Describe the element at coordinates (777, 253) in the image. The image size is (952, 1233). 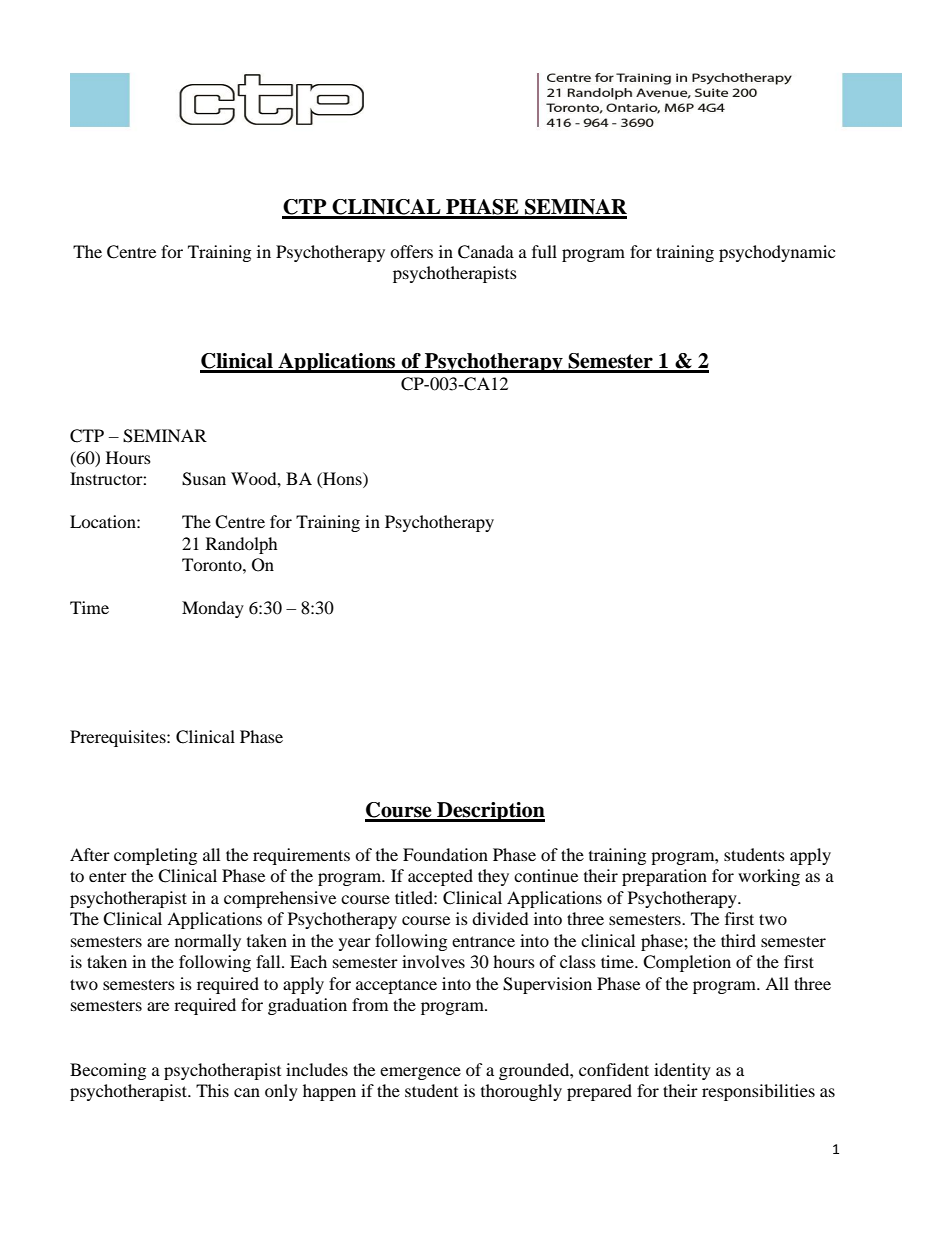
I see `psychodynamic` at that location.
